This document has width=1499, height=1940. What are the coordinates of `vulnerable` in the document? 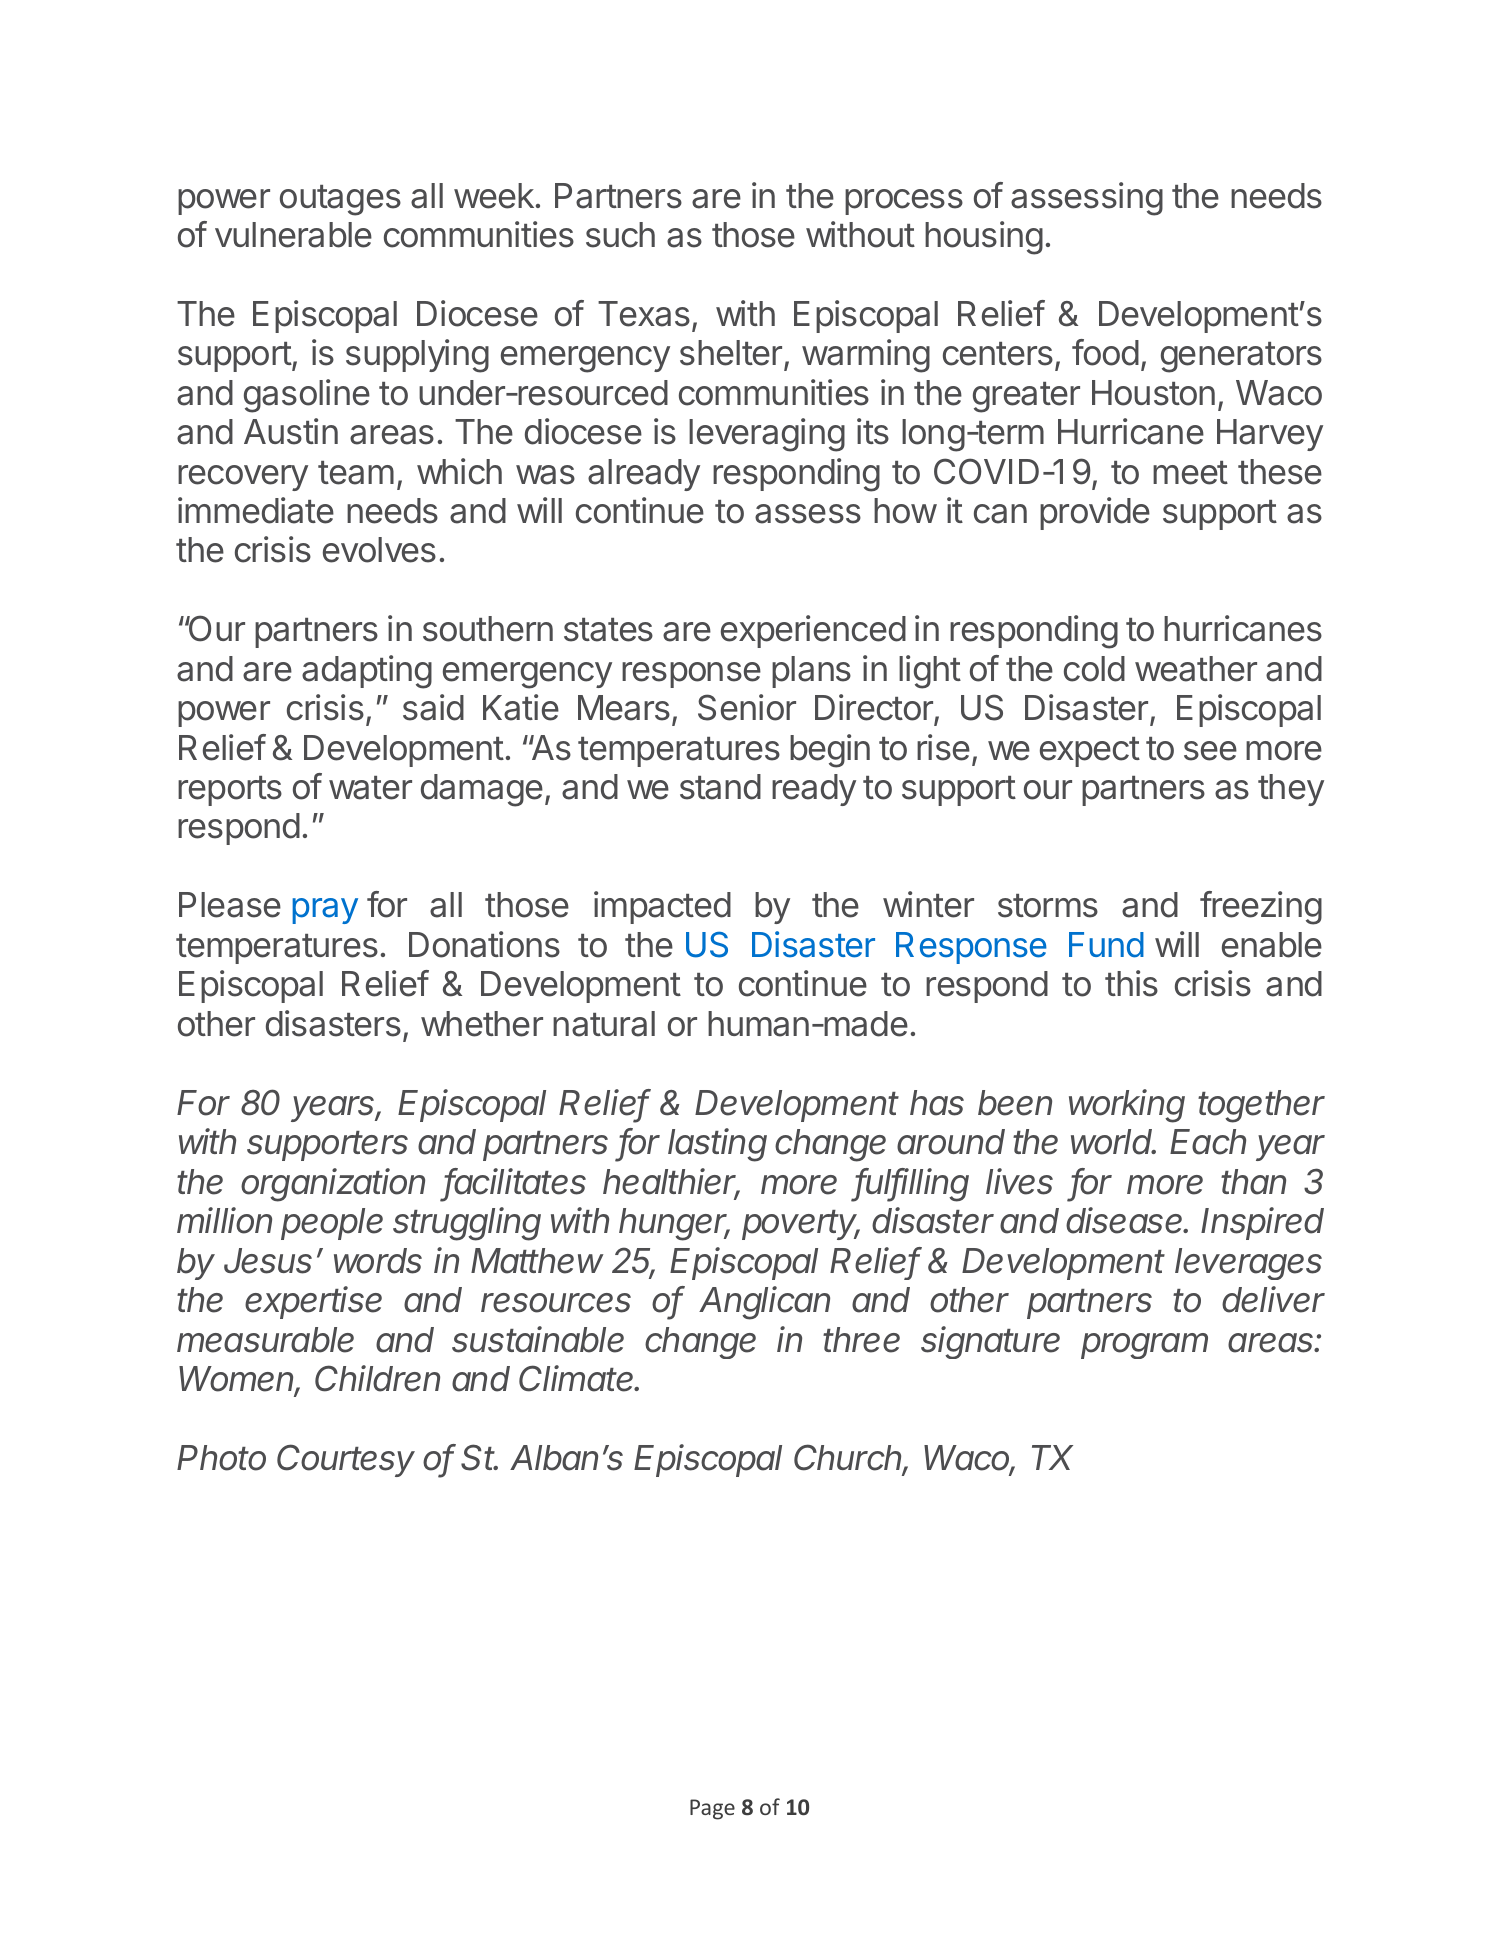 It's located at (293, 235).
